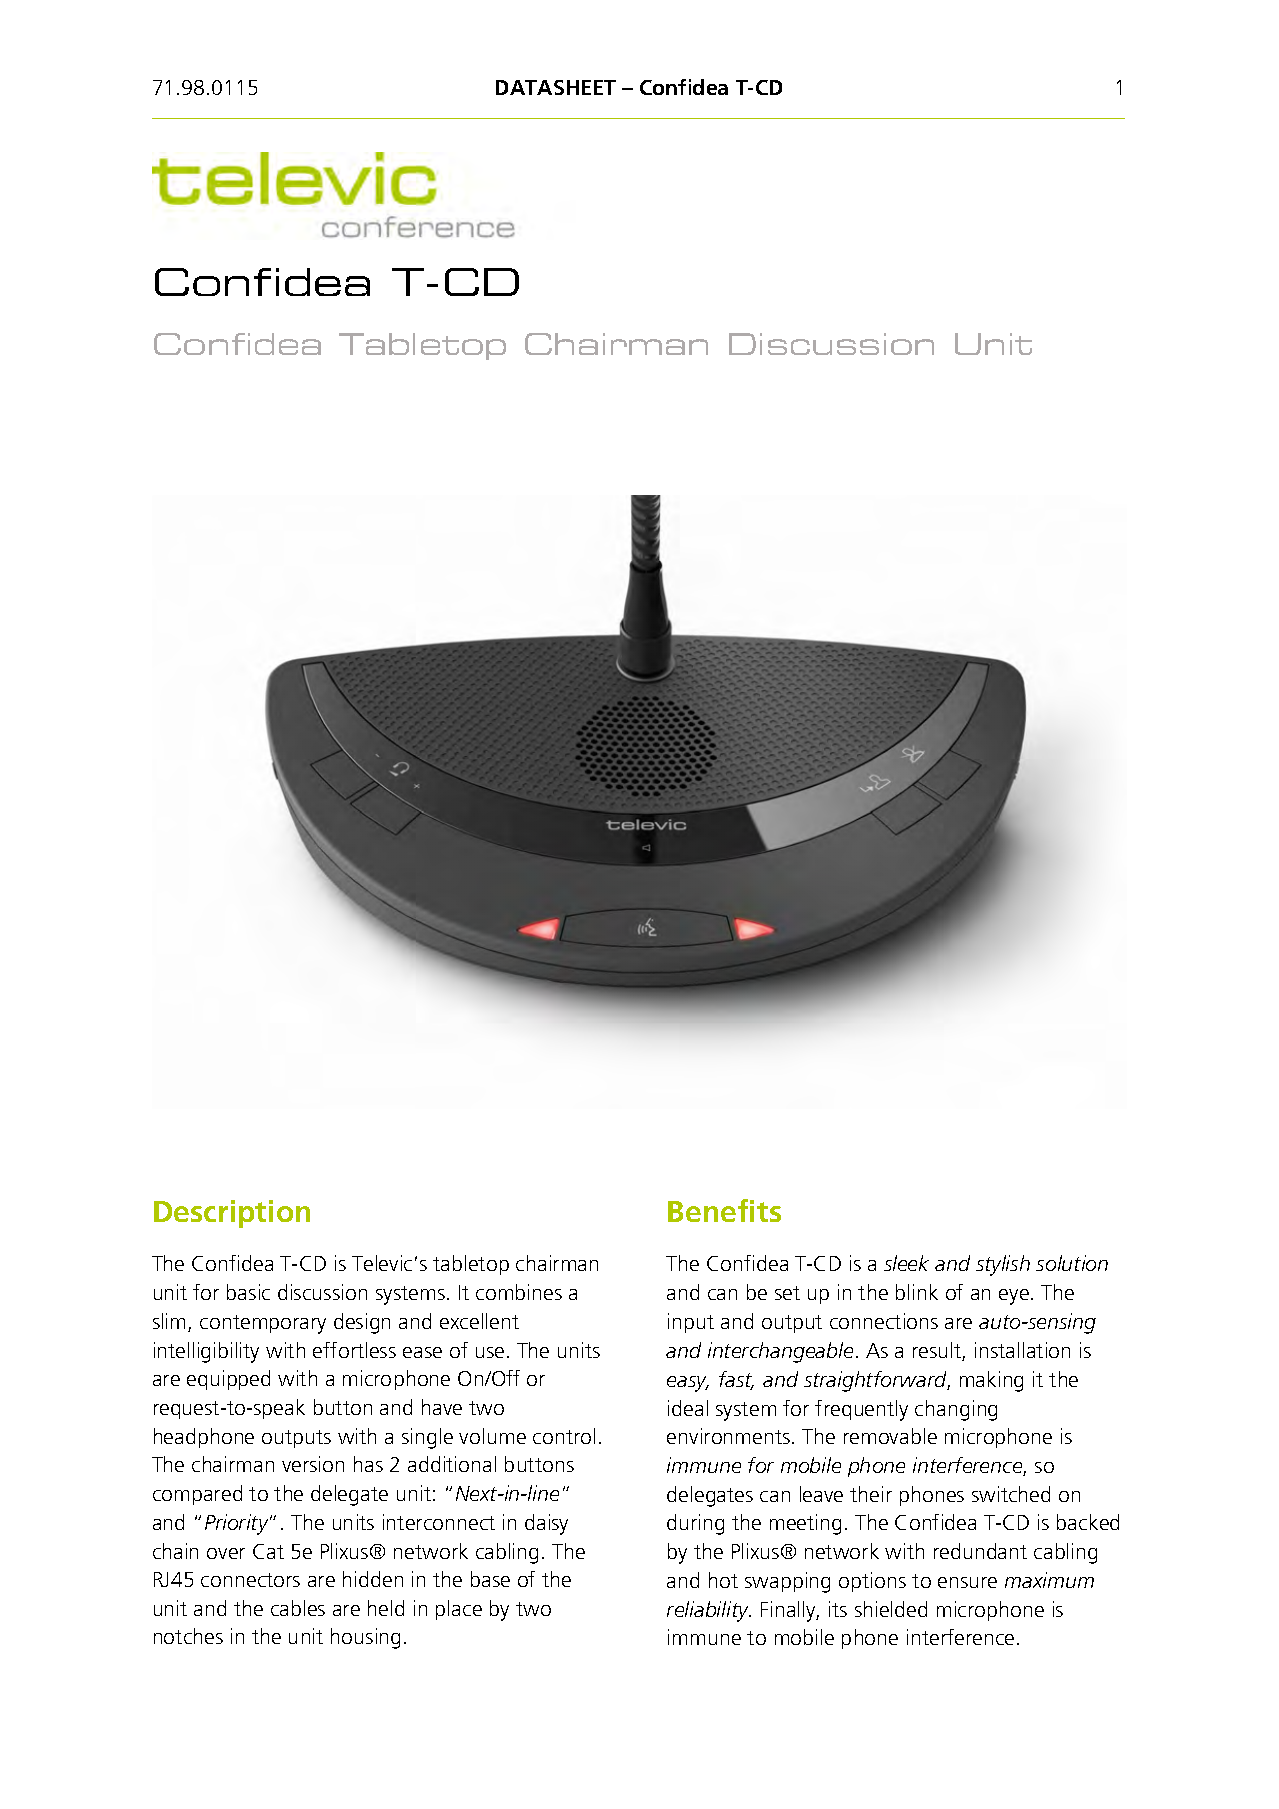 The width and height of the image is (1279, 1809). Describe the element at coordinates (519, 1292) in the image. I see `combines` at that location.
